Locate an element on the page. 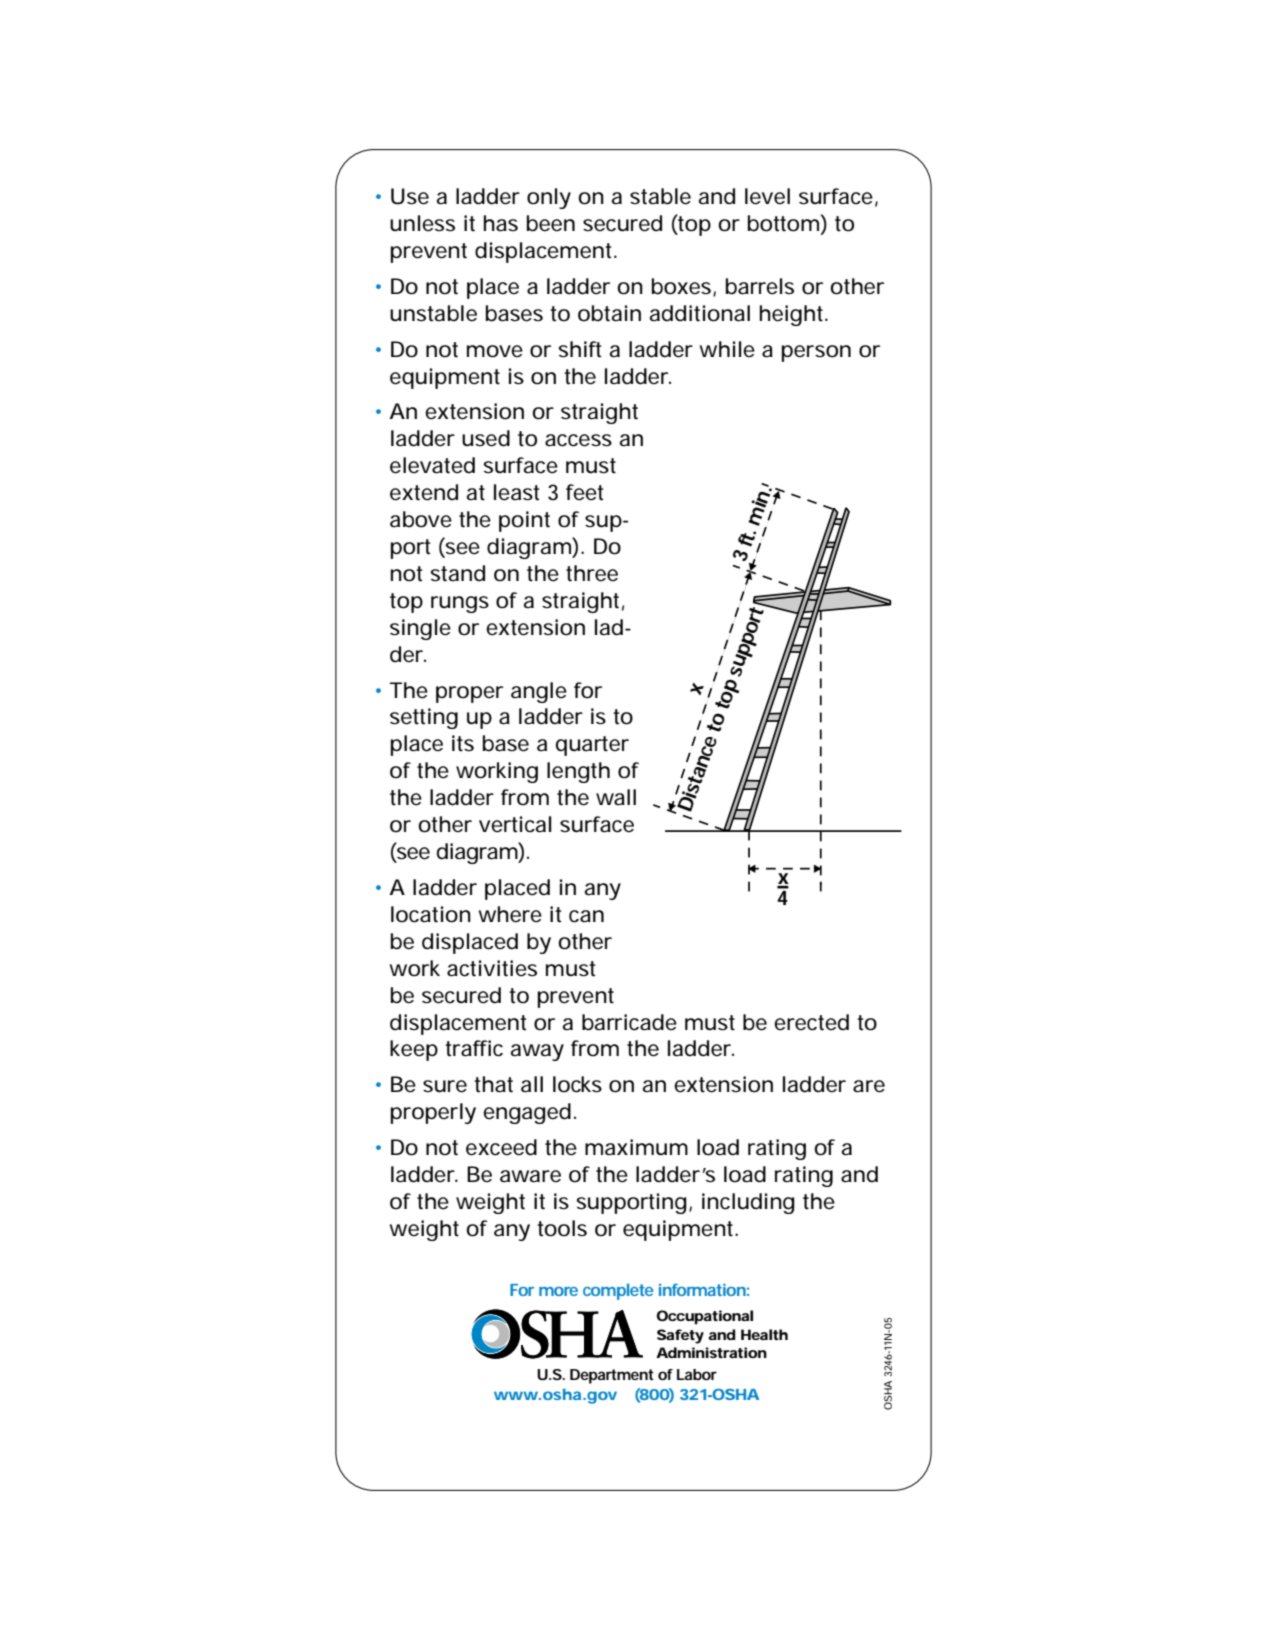 Image resolution: width=1267 pixels, height=1640 pixels. only is located at coordinates (549, 198).
